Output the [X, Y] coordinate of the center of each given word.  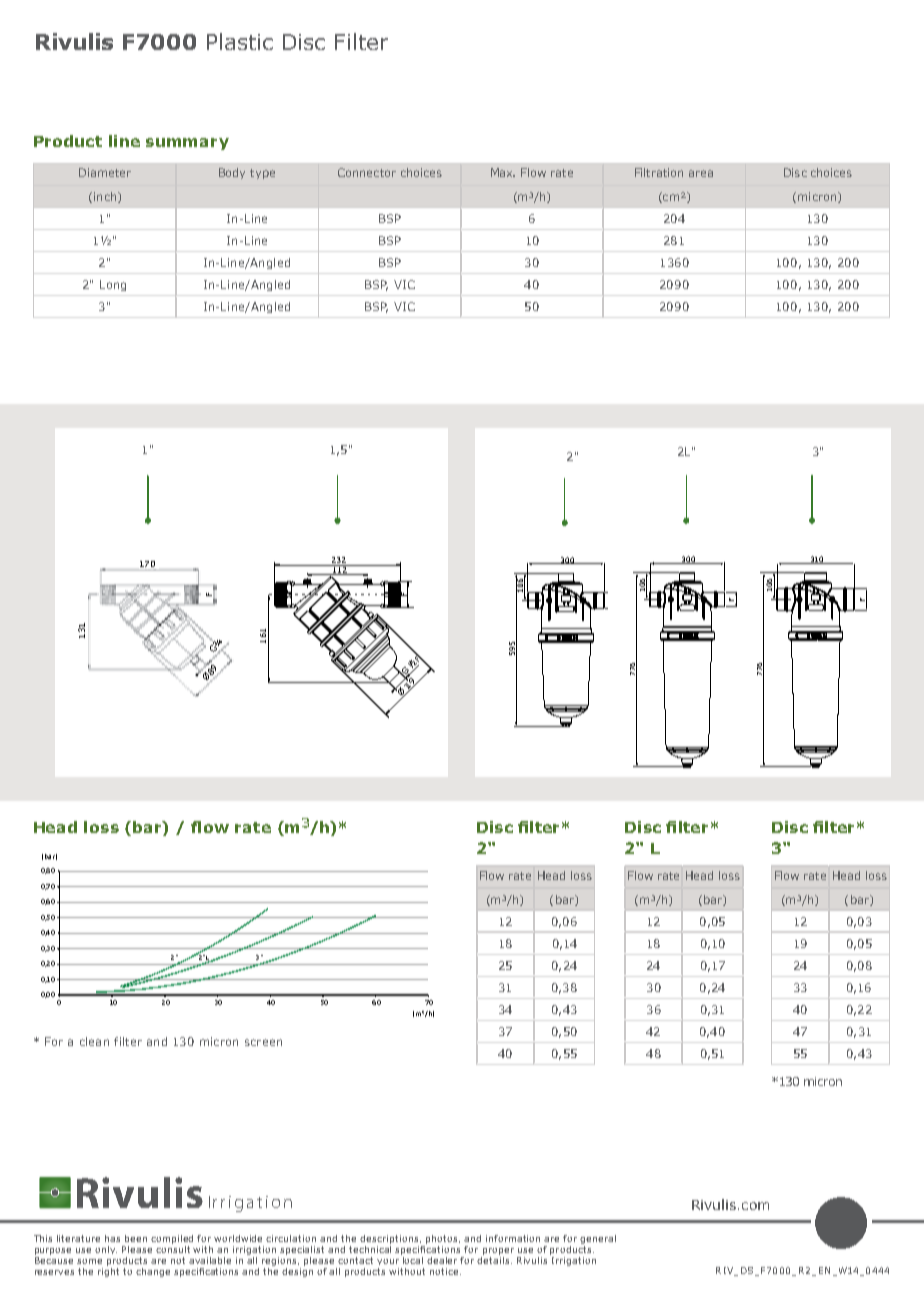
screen [263, 1042]
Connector [367, 172]
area [701, 173]
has [112, 1238]
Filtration [659, 172]
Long [113, 285]
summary [187, 144]
